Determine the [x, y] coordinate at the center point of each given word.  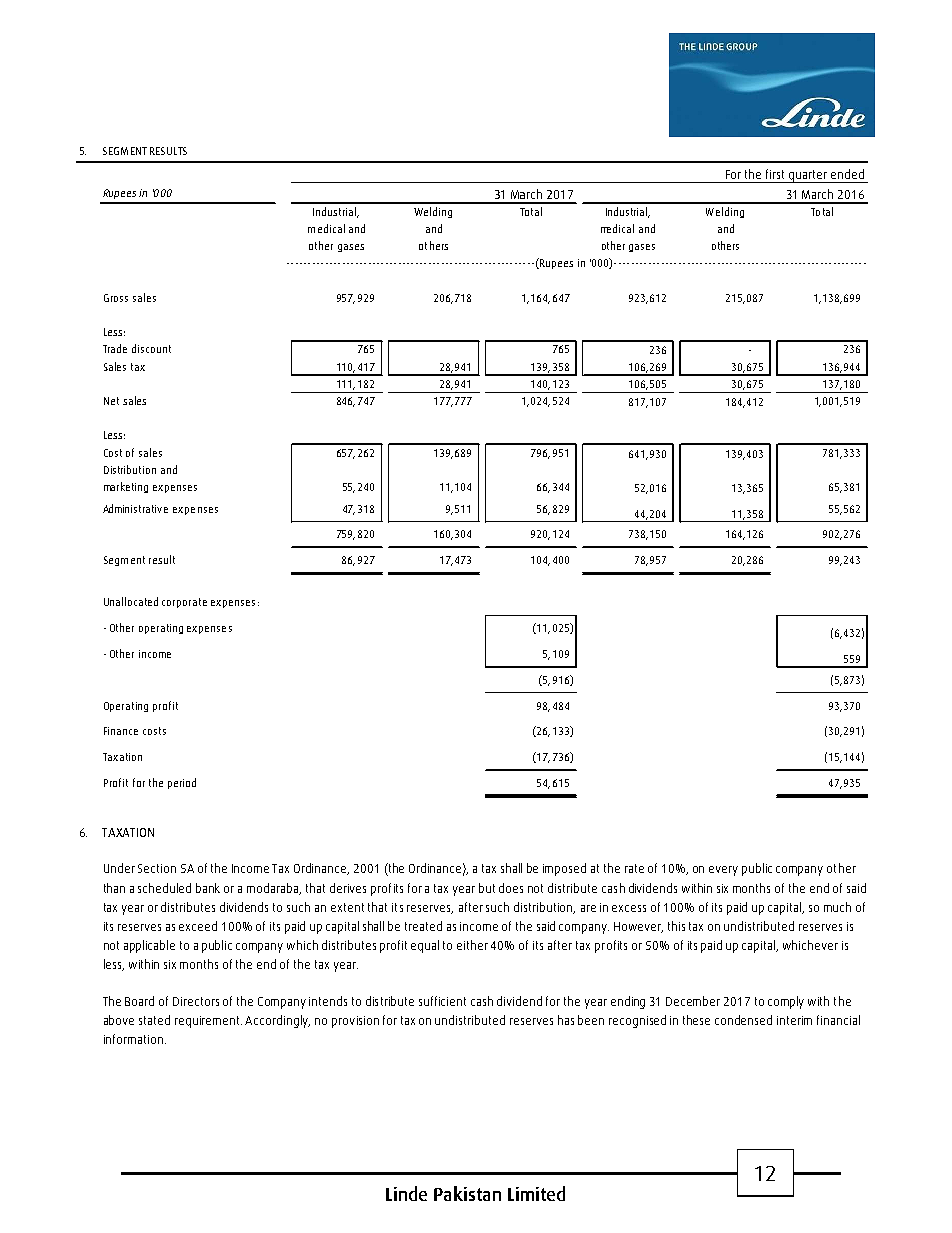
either [472, 945]
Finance [121, 731]
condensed [743, 1020]
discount [151, 348]
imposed [564, 869]
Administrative [135, 508]
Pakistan [467, 1193]
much [837, 907]
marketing [126, 487]
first [775, 174]
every [723, 871]
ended [847, 174]
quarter [808, 176]
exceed [198, 926]
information [133, 1039]
